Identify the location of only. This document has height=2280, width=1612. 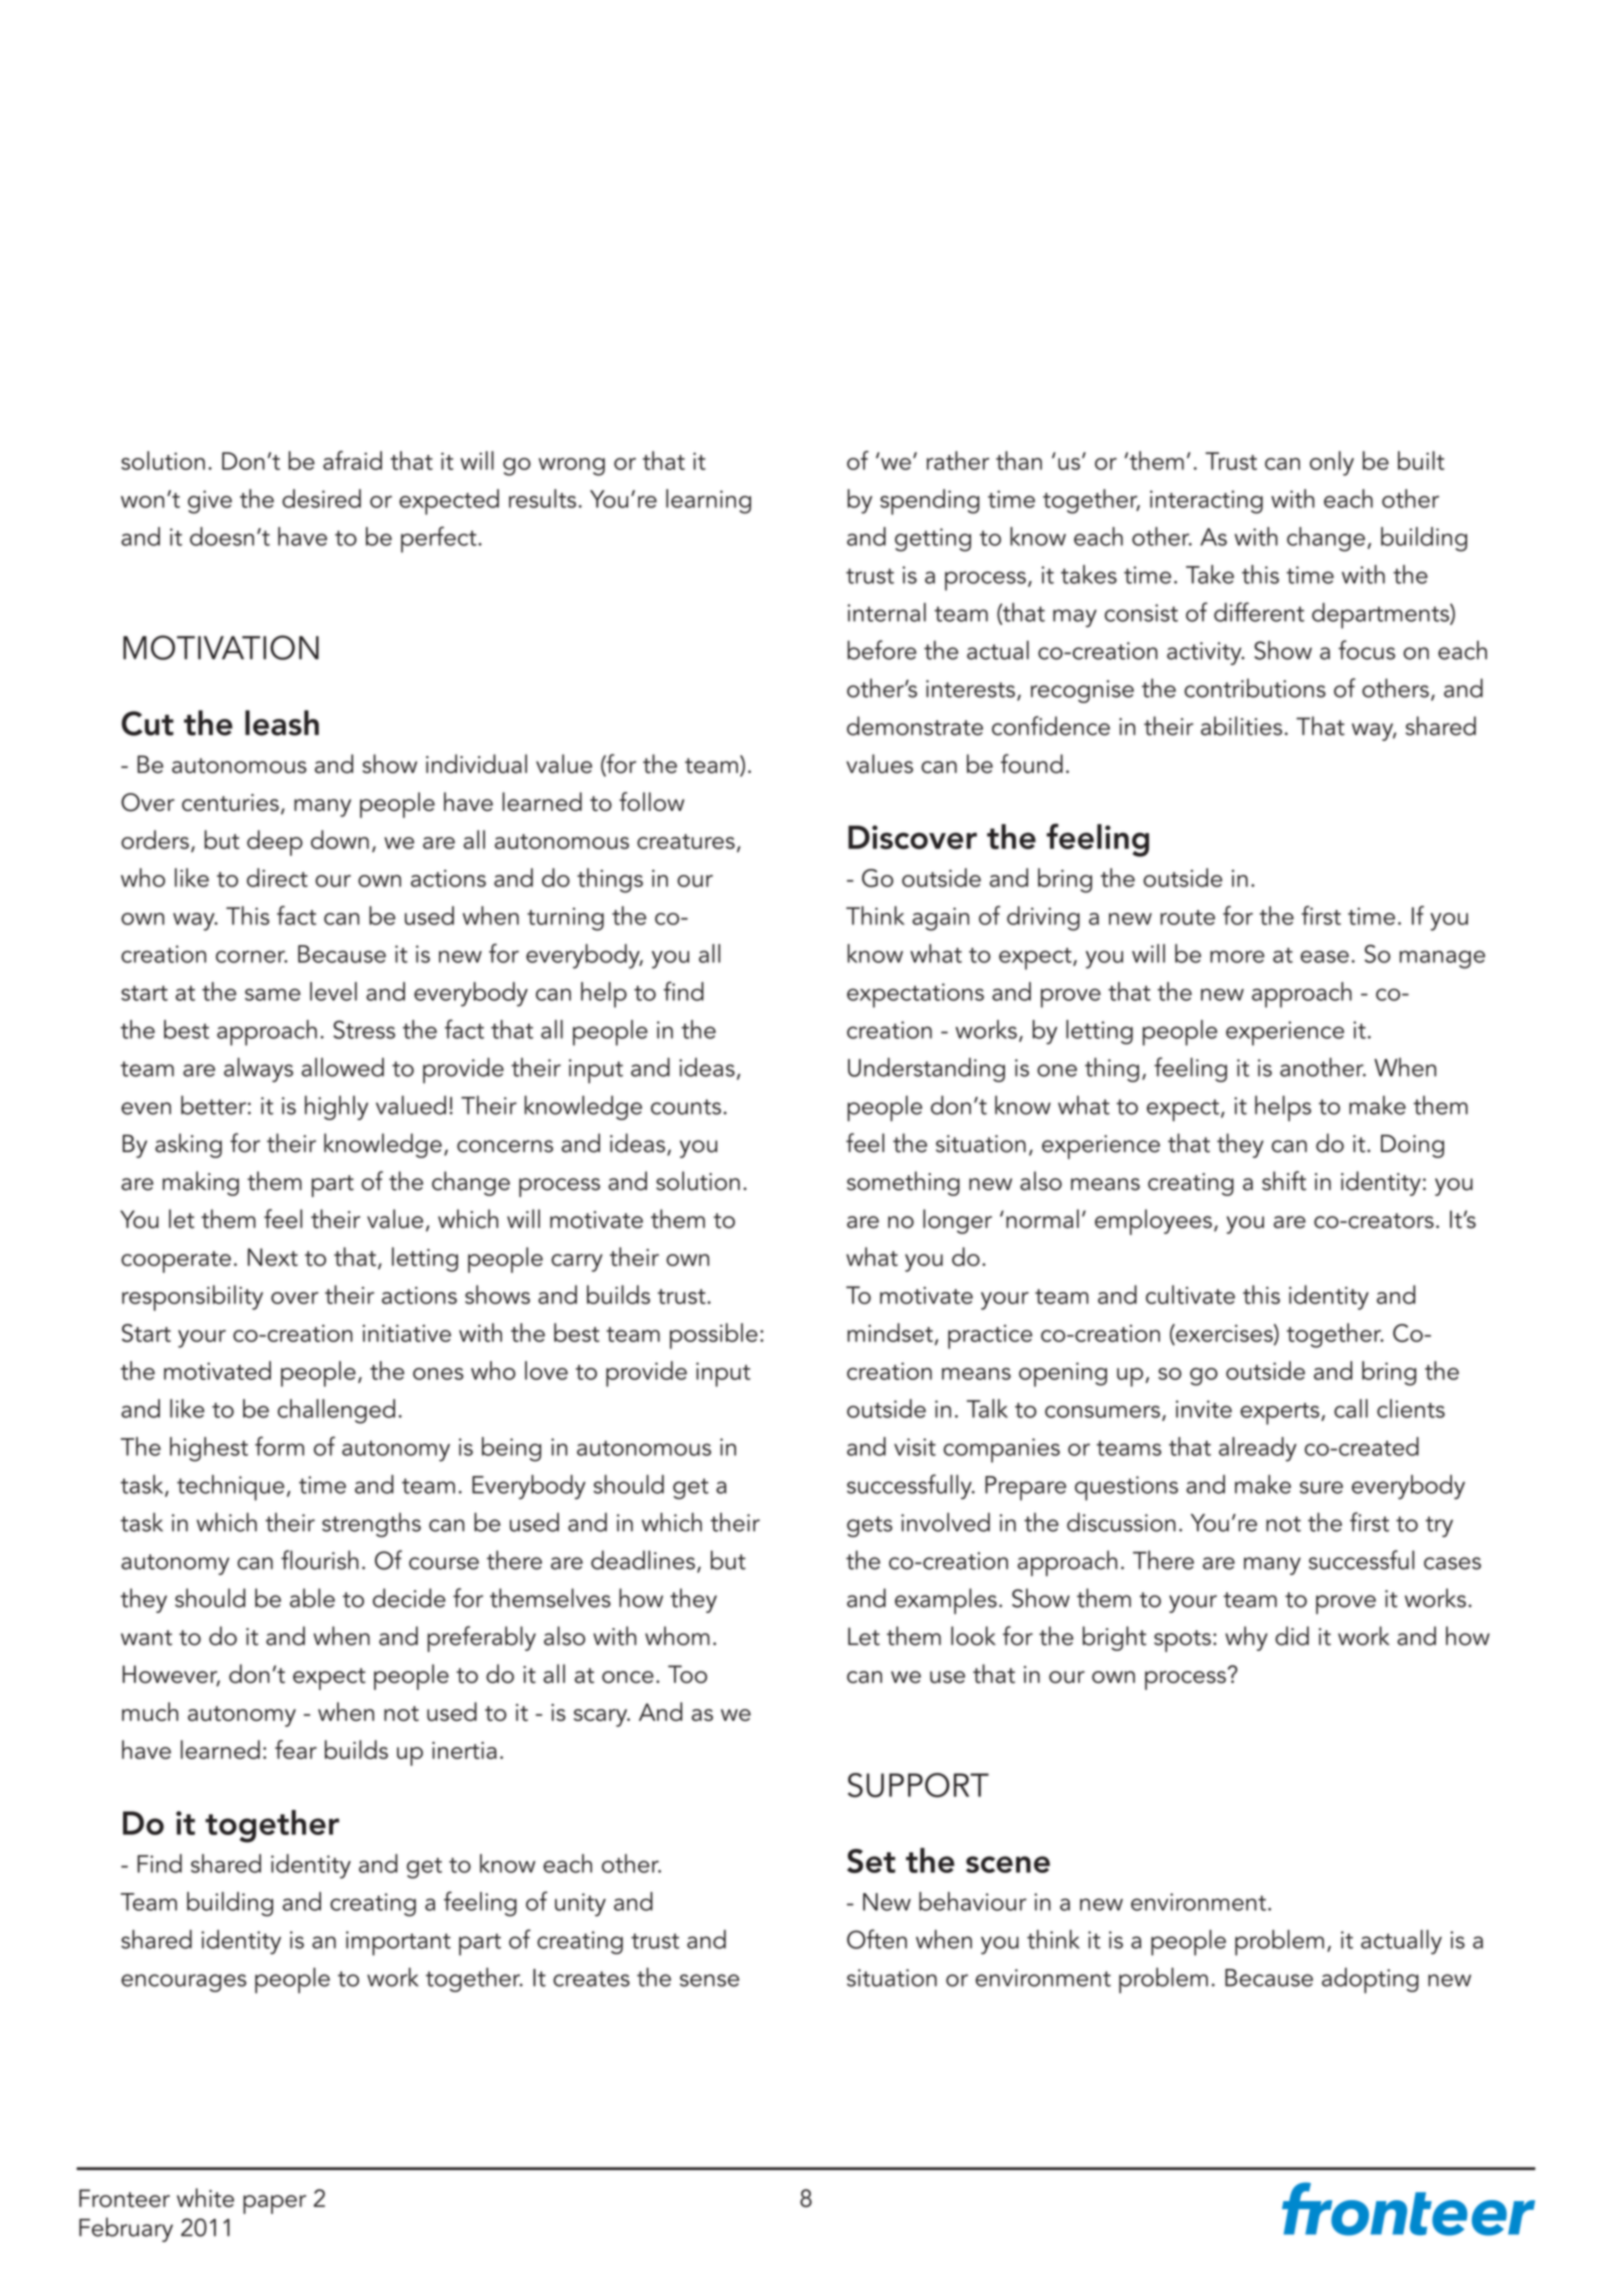
(1332, 463).
